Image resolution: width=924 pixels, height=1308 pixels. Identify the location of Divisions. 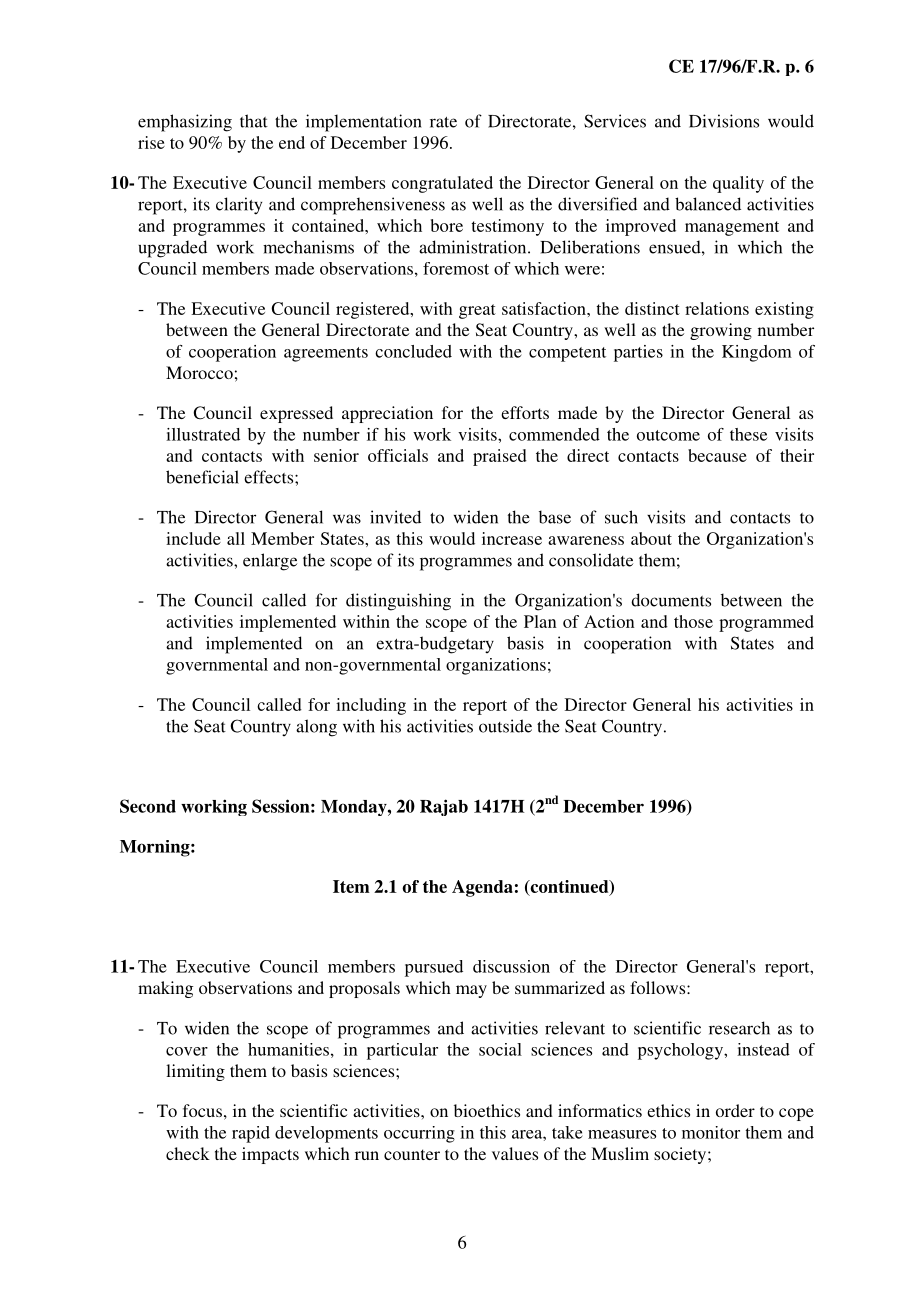
(724, 121).
